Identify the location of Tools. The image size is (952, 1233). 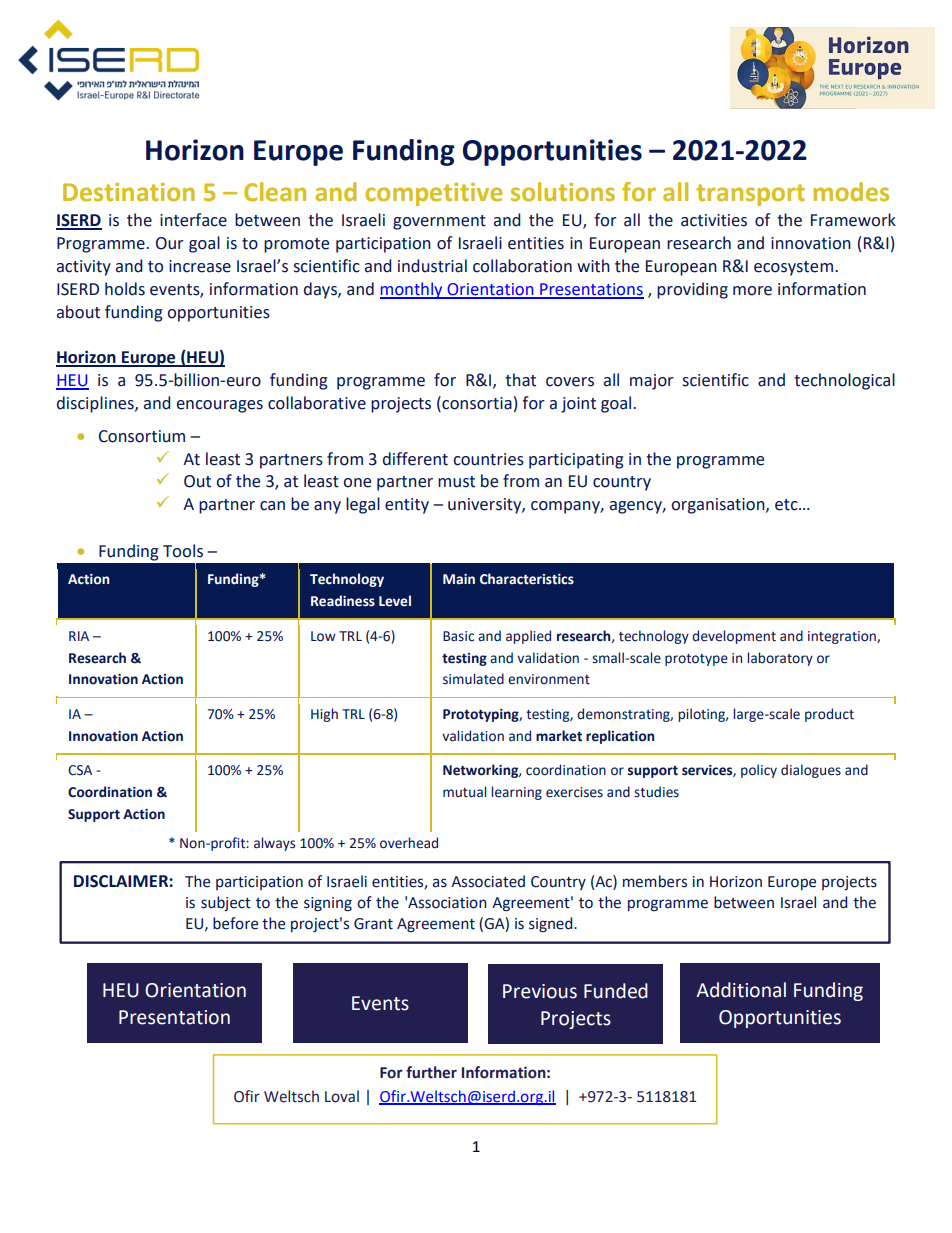
(183, 551).
